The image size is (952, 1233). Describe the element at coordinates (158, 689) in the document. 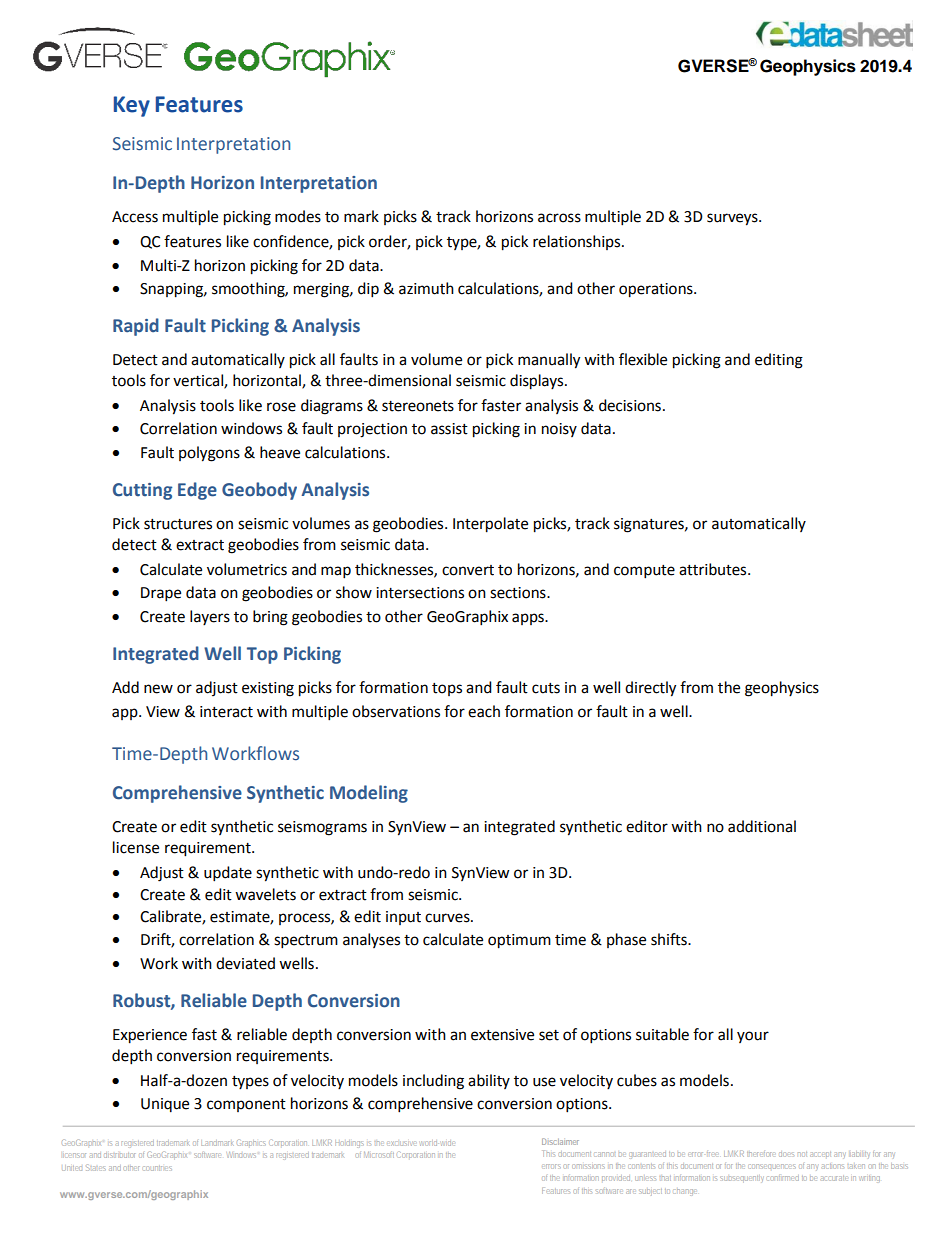

I see `new` at that location.
